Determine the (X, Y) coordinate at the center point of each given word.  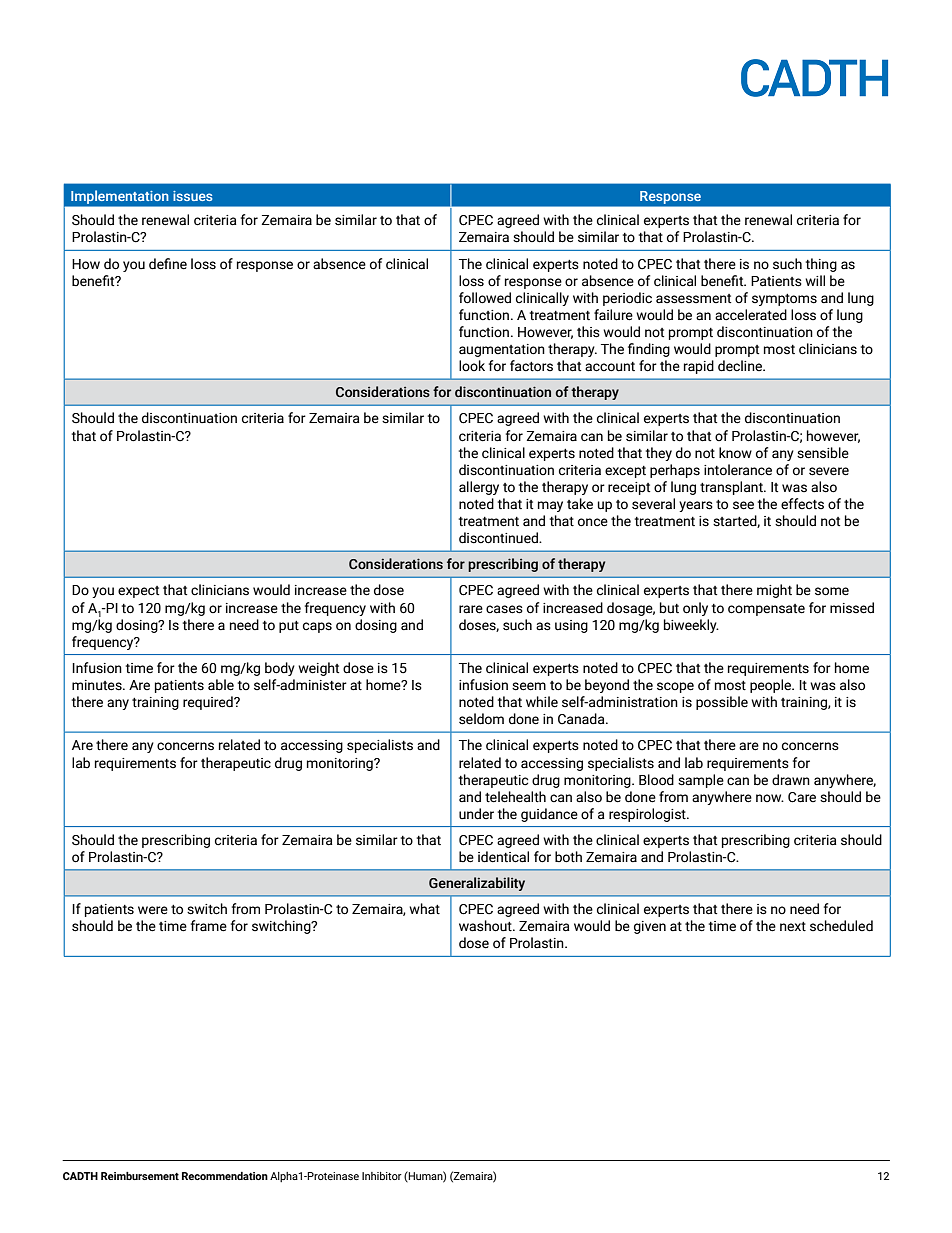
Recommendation (225, 1176)
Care (802, 797)
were (153, 910)
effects (802, 504)
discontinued (499, 538)
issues (192, 196)
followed (485, 298)
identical (503, 857)
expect (138, 592)
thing (821, 265)
